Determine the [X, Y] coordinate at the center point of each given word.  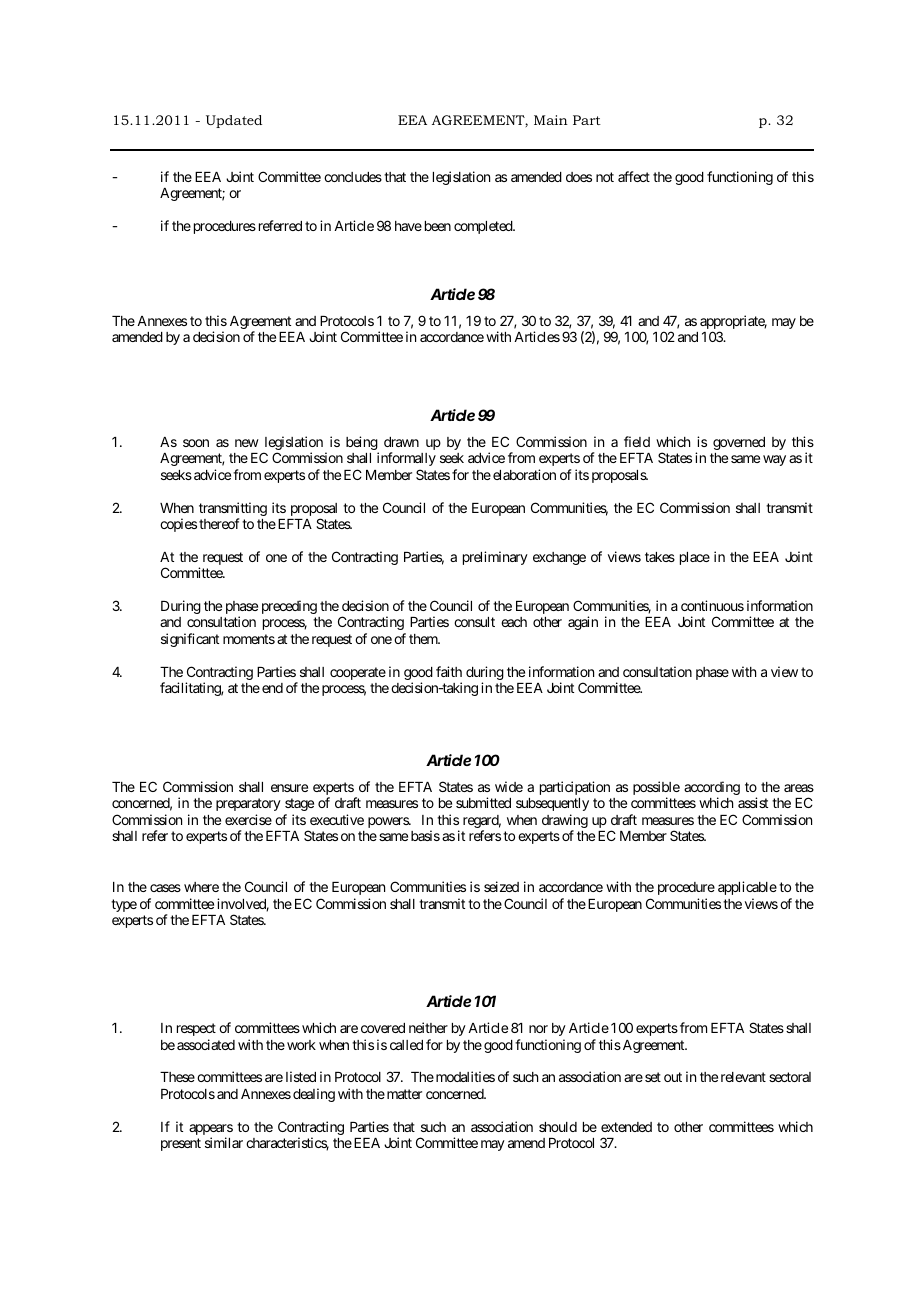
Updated [234, 121]
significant [190, 640]
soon [196, 443]
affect [634, 176]
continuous [712, 605]
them [424, 639]
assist [753, 802]
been [438, 226]
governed [739, 443]
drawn [401, 442]
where [201, 887]
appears [211, 1129]
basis [425, 835]
